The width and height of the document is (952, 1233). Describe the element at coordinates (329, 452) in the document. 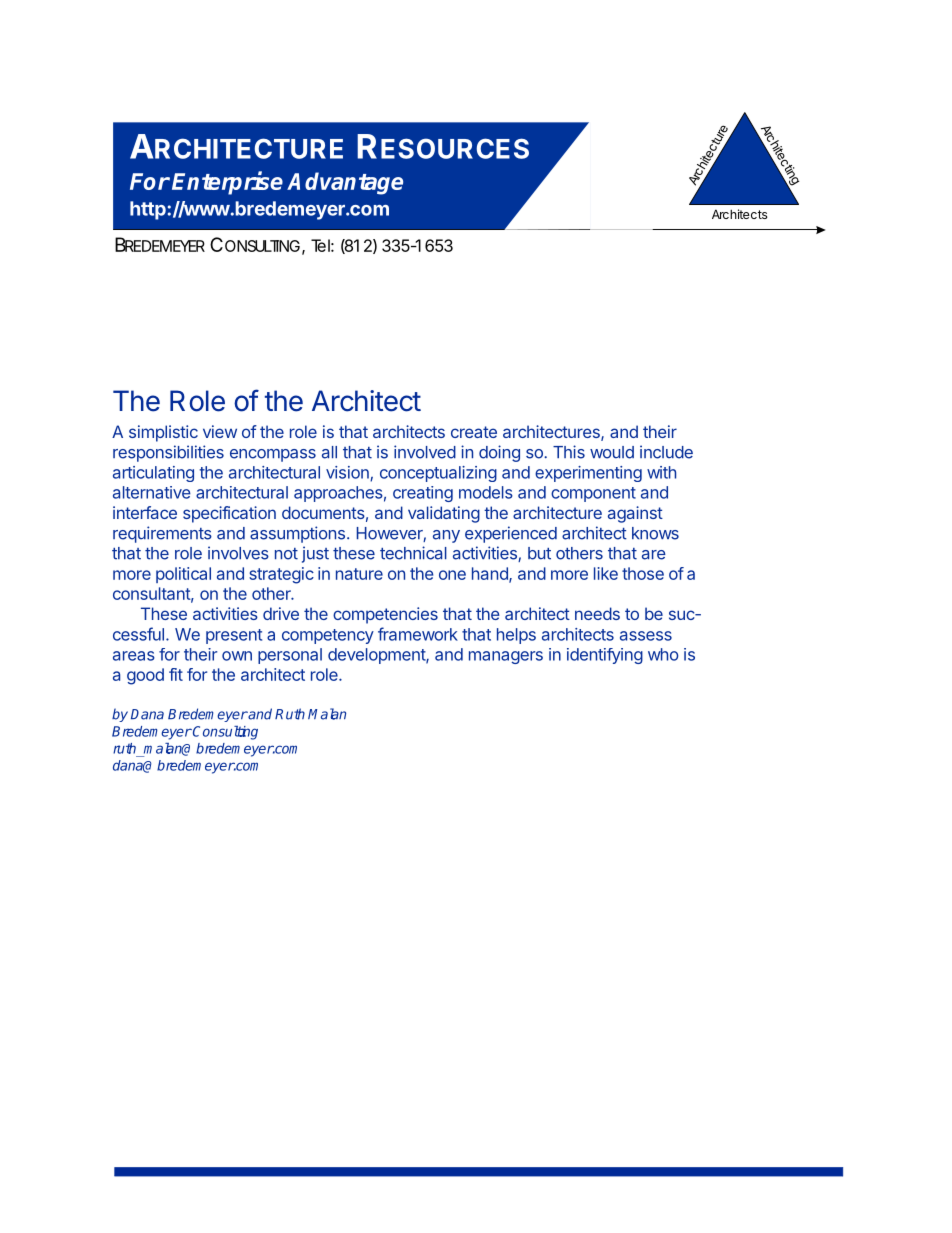

I see `all` at that location.
